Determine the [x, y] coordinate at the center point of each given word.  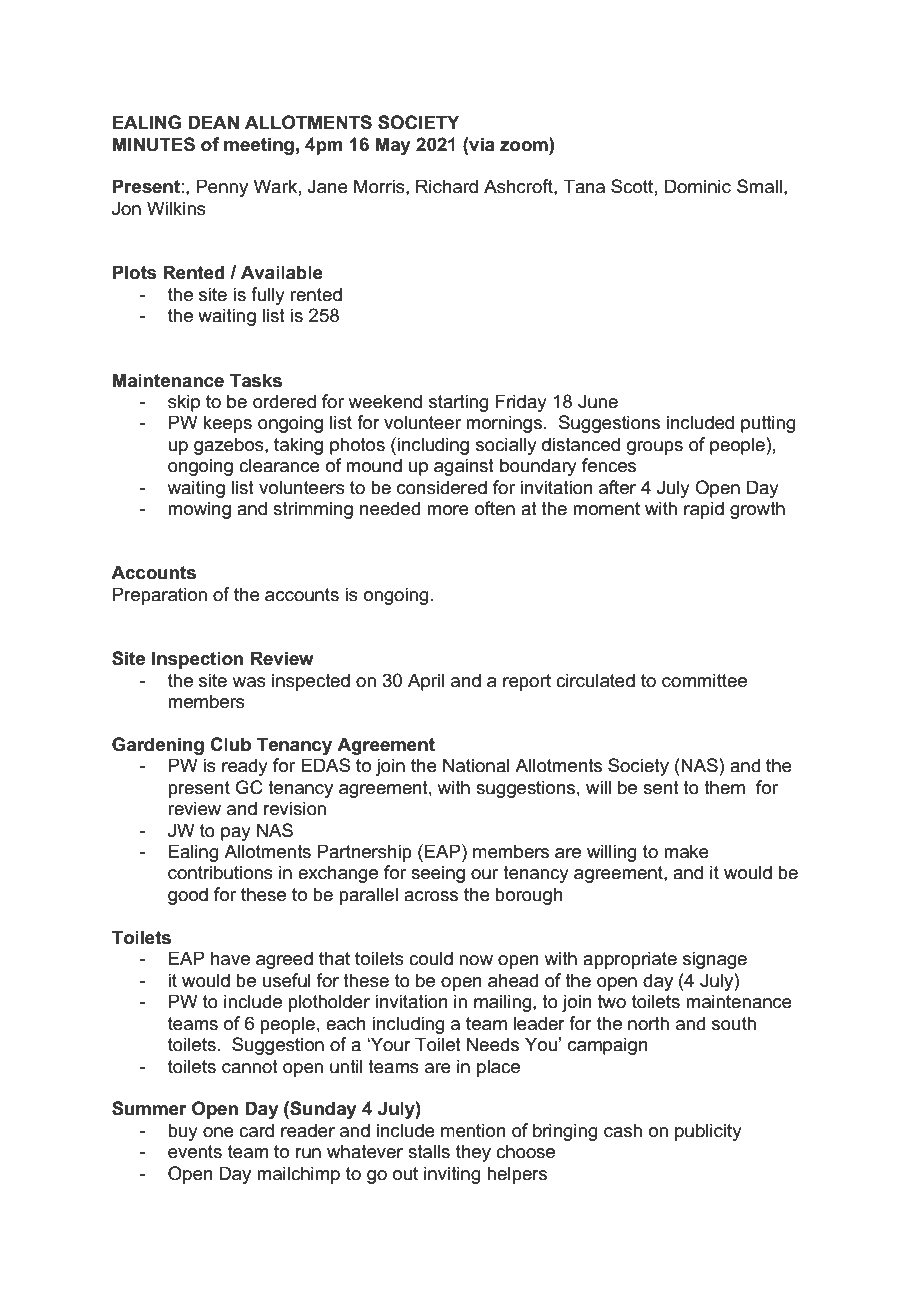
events [195, 1152]
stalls [429, 1151]
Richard [447, 186]
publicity [708, 1132]
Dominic [698, 186]
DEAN [213, 122]
